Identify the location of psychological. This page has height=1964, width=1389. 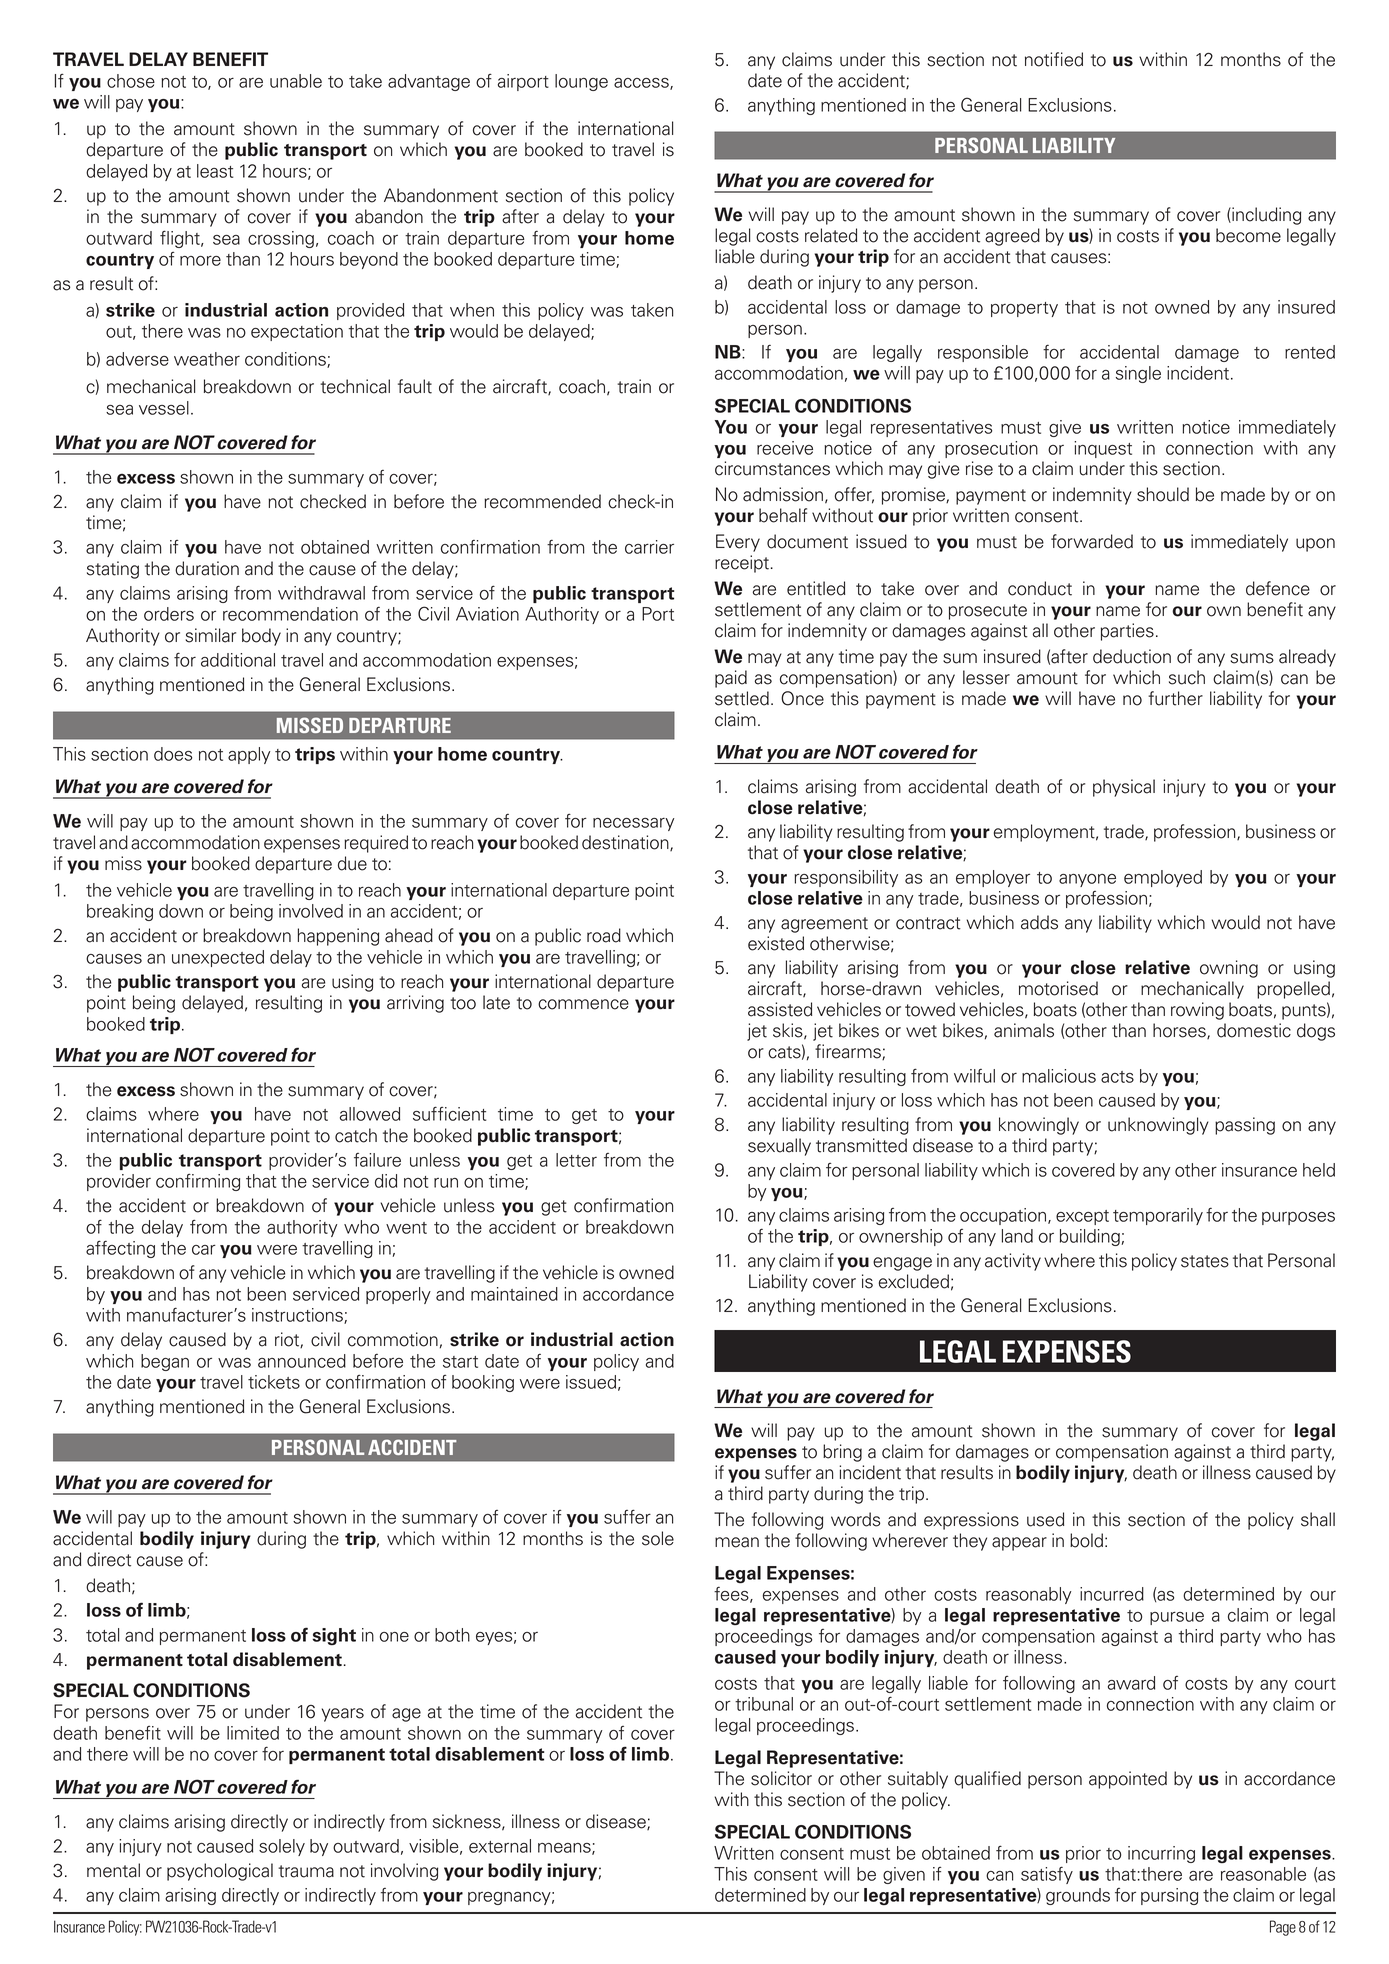
(220, 1872).
